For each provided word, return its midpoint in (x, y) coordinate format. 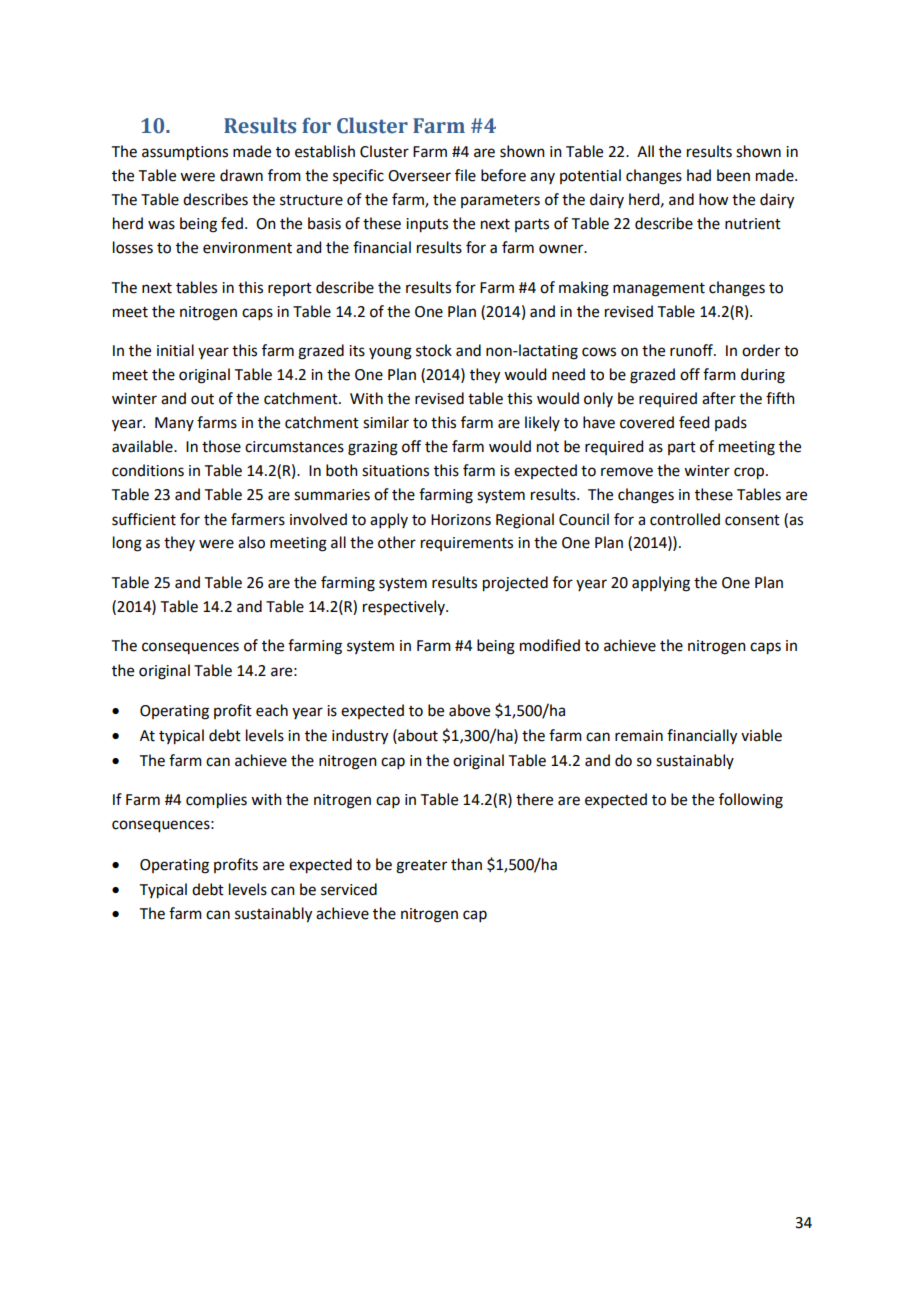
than (466, 864)
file (465, 175)
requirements (467, 544)
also (251, 542)
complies (216, 801)
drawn (241, 175)
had (699, 175)
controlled (685, 519)
